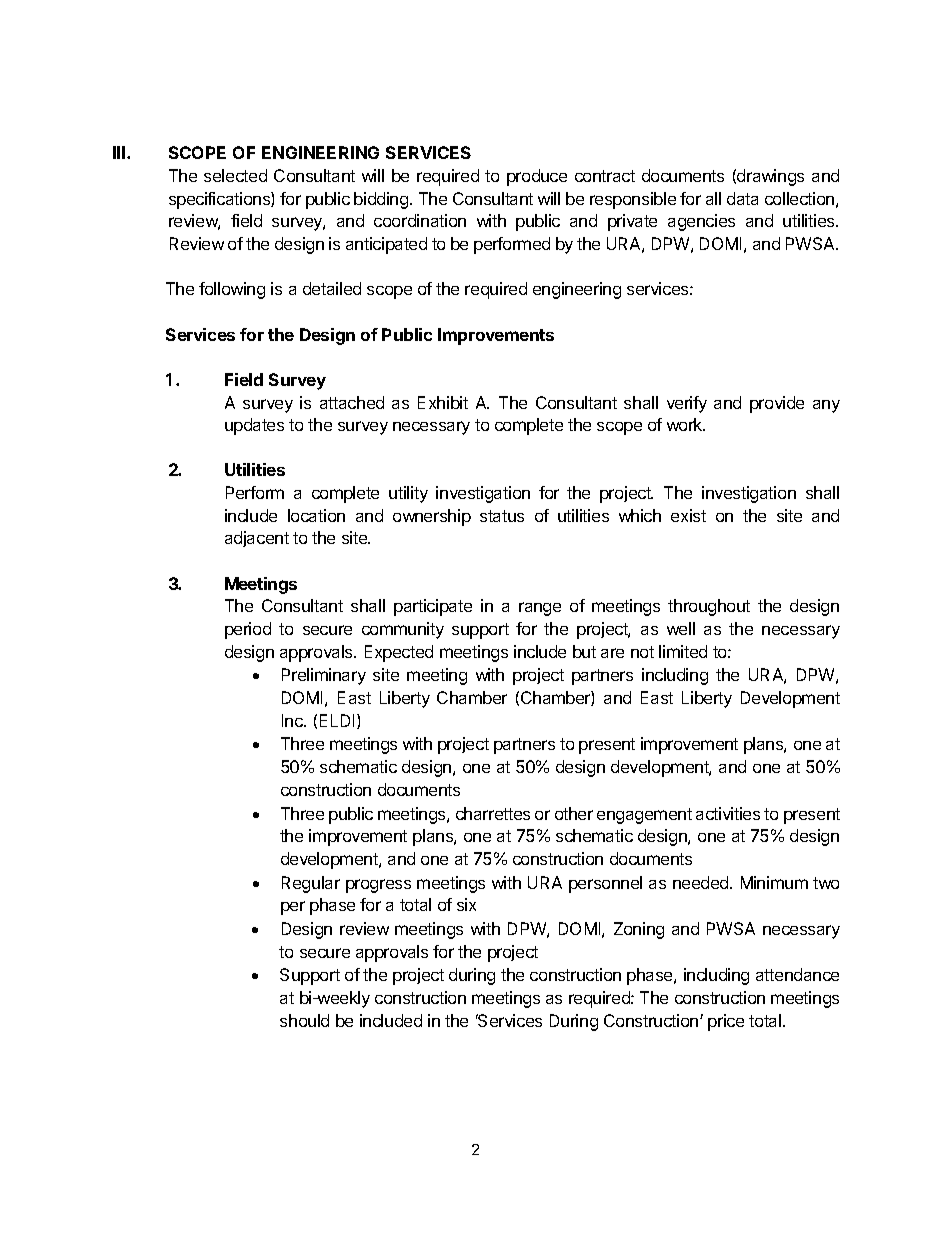 The width and height of the screenshot is (952, 1233). Describe the element at coordinates (433, 607) in the screenshot. I see `participate` at that location.
